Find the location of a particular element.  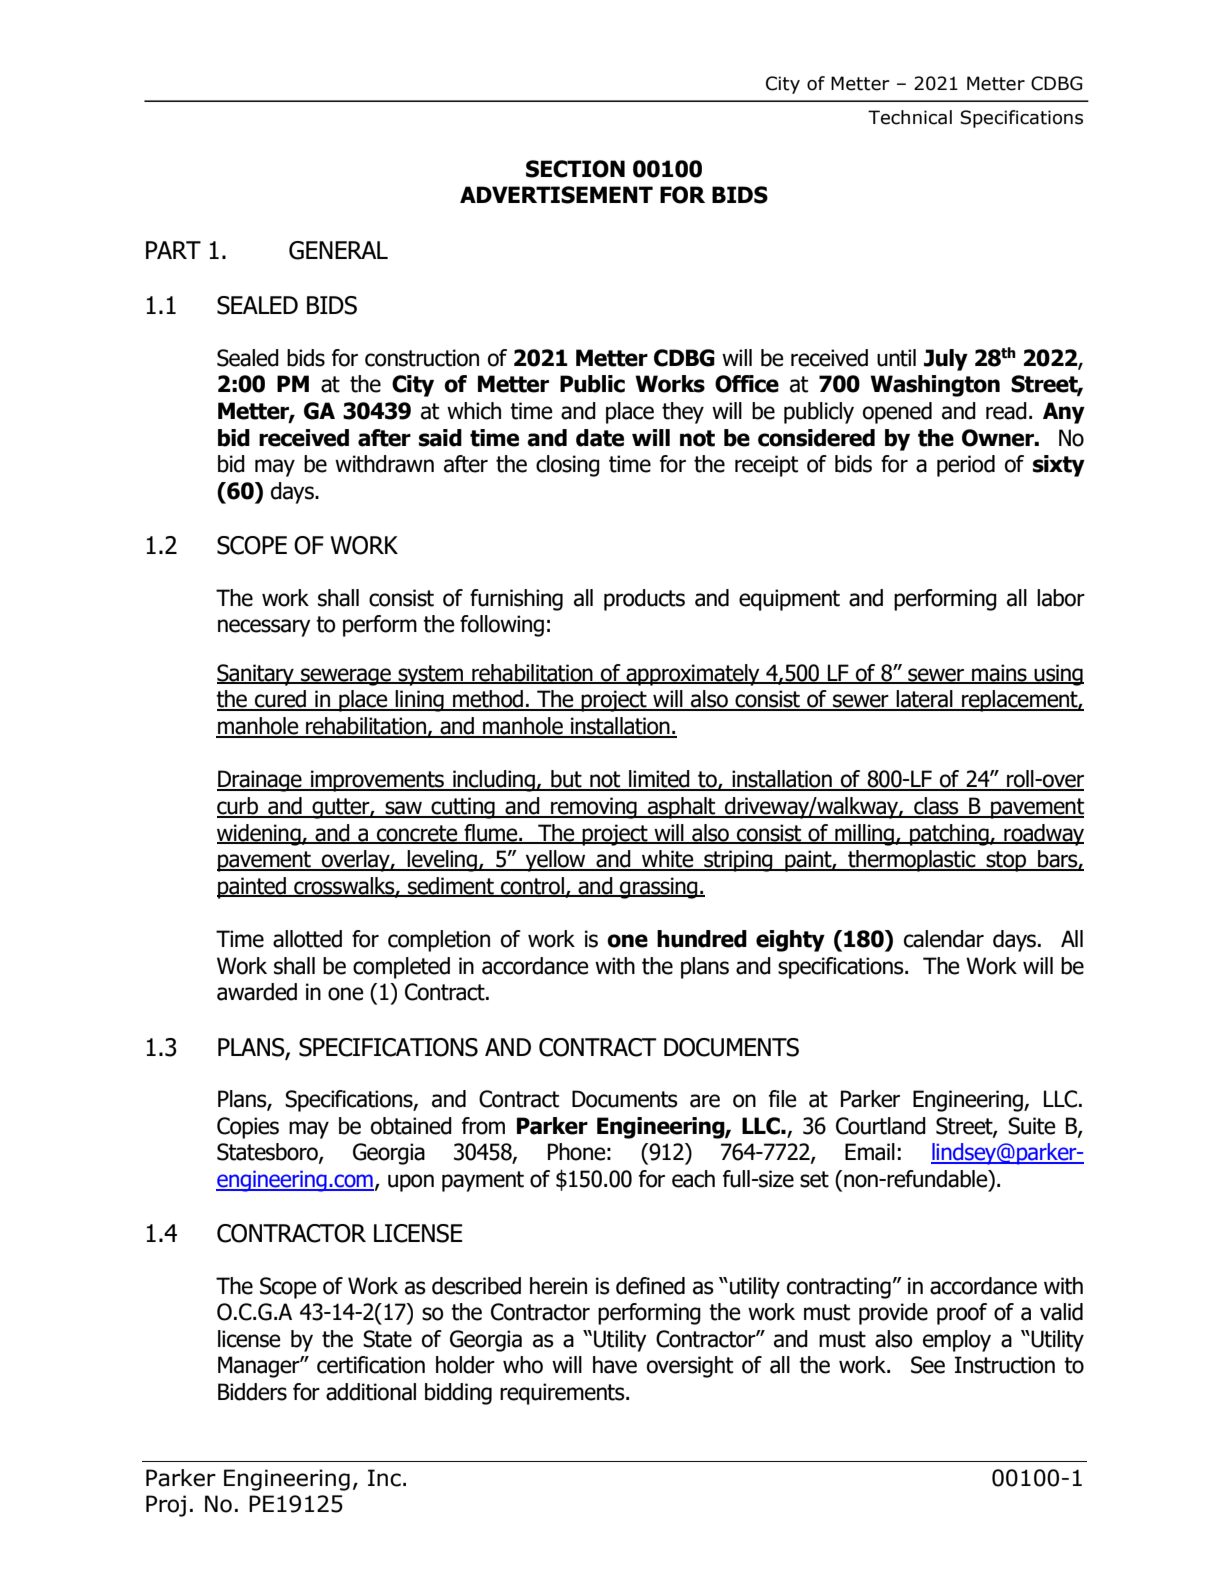

date is located at coordinates (600, 438).
